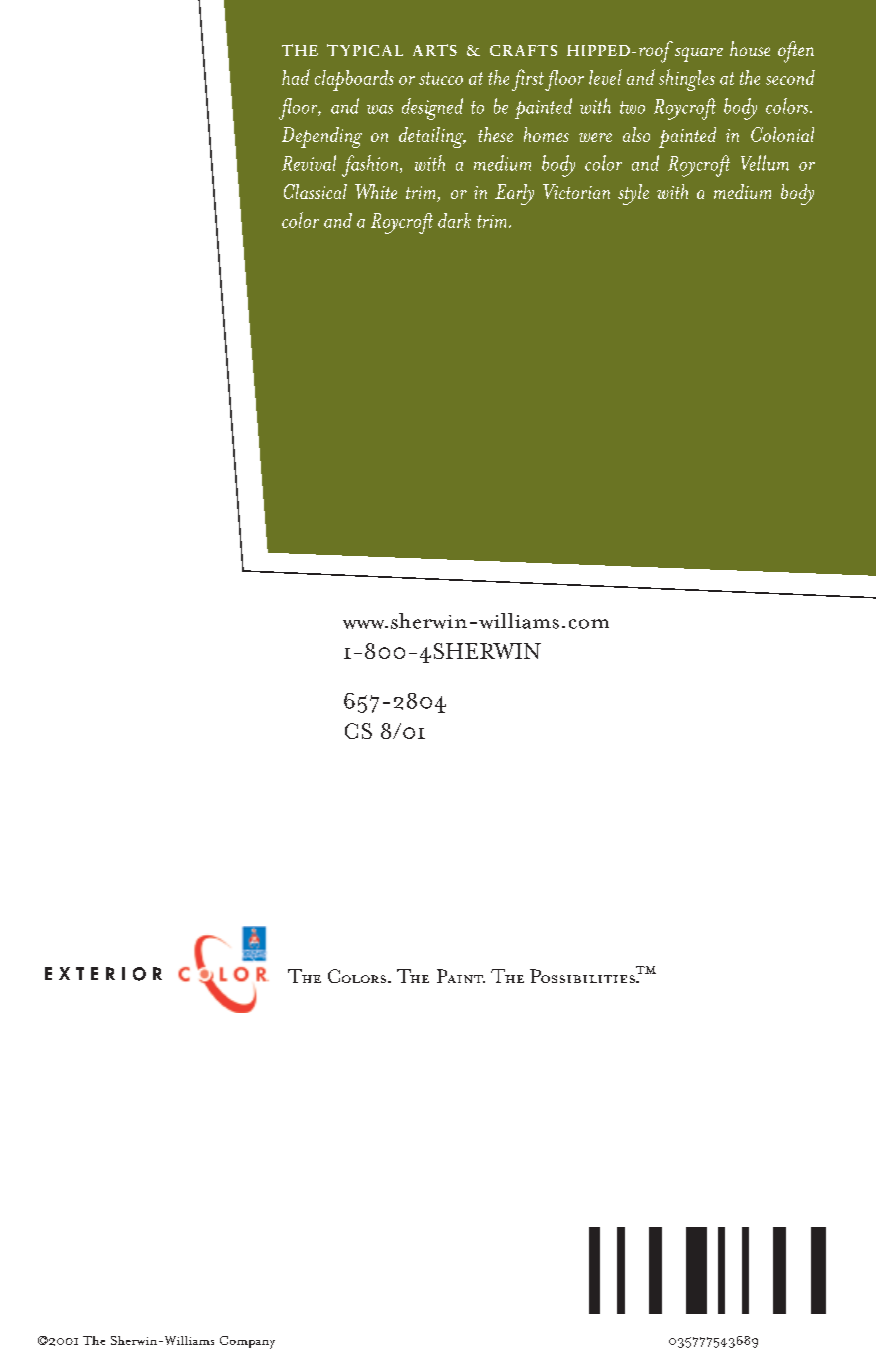  What do you see at coordinates (576, 191) in the document?
I see `Victorian` at bounding box center [576, 191].
